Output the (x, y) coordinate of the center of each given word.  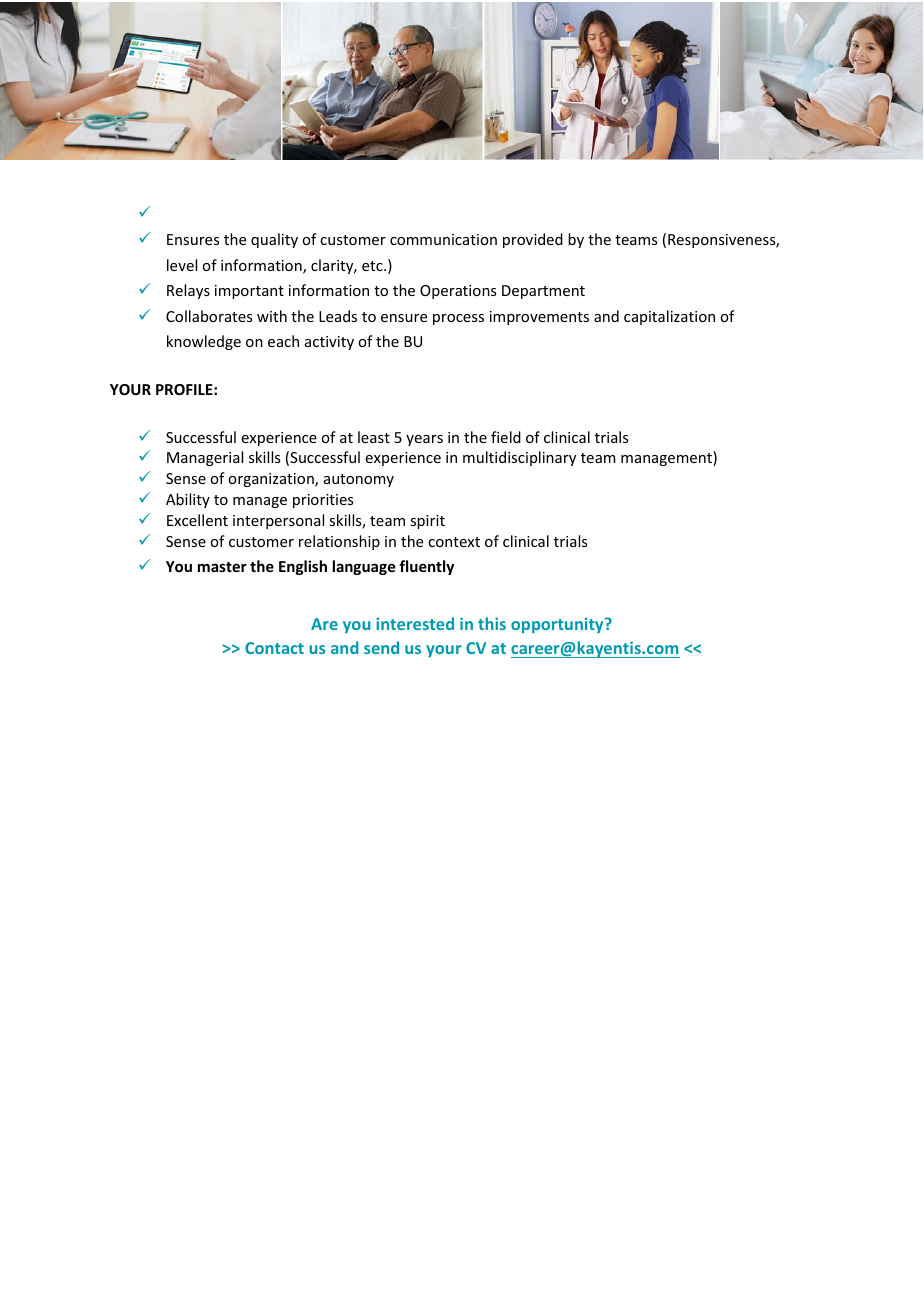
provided (533, 240)
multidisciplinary (519, 458)
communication (443, 239)
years (424, 440)
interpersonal (278, 521)
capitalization (669, 317)
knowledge (204, 342)
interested (415, 623)
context (454, 542)
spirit (427, 522)
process (458, 319)
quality (274, 240)
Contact (274, 648)
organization (272, 480)
